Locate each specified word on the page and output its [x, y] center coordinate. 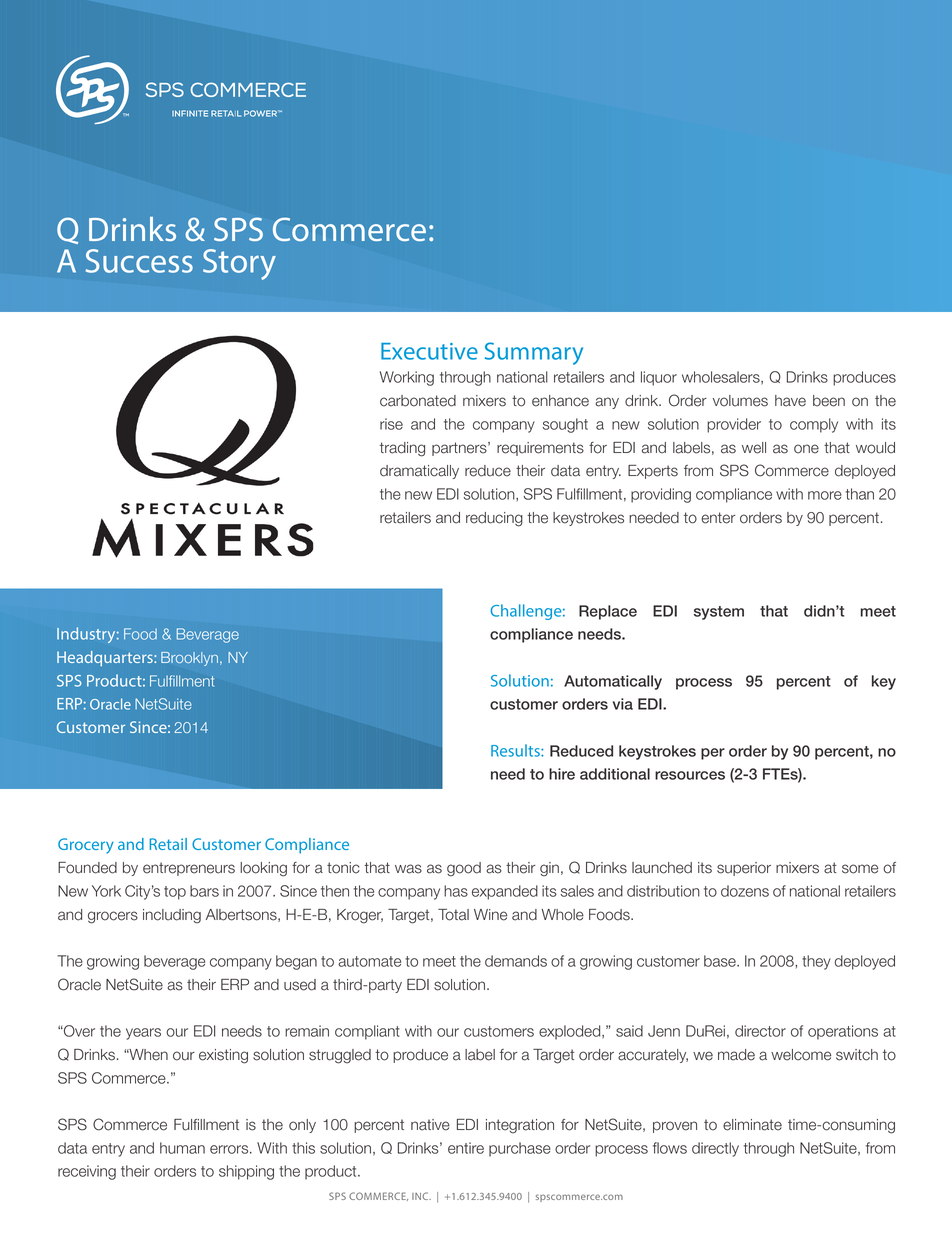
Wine [490, 915]
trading [402, 449]
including [172, 916]
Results [516, 750]
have [790, 401]
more [825, 495]
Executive [429, 351]
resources [690, 775]
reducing [494, 519]
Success [139, 261]
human [182, 1148]
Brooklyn [189, 659]
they [816, 962]
